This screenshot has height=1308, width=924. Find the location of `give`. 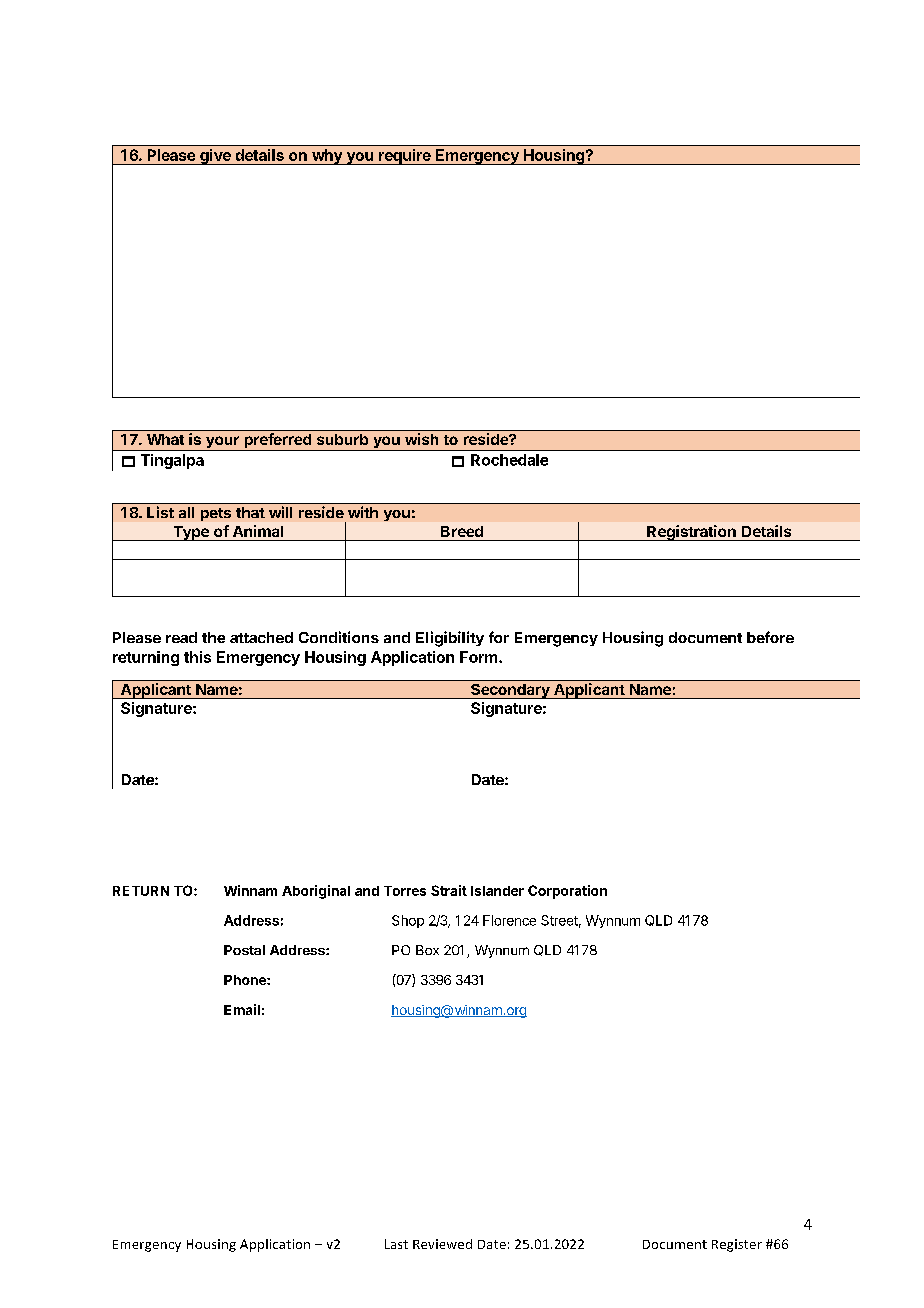

give is located at coordinates (215, 157).
